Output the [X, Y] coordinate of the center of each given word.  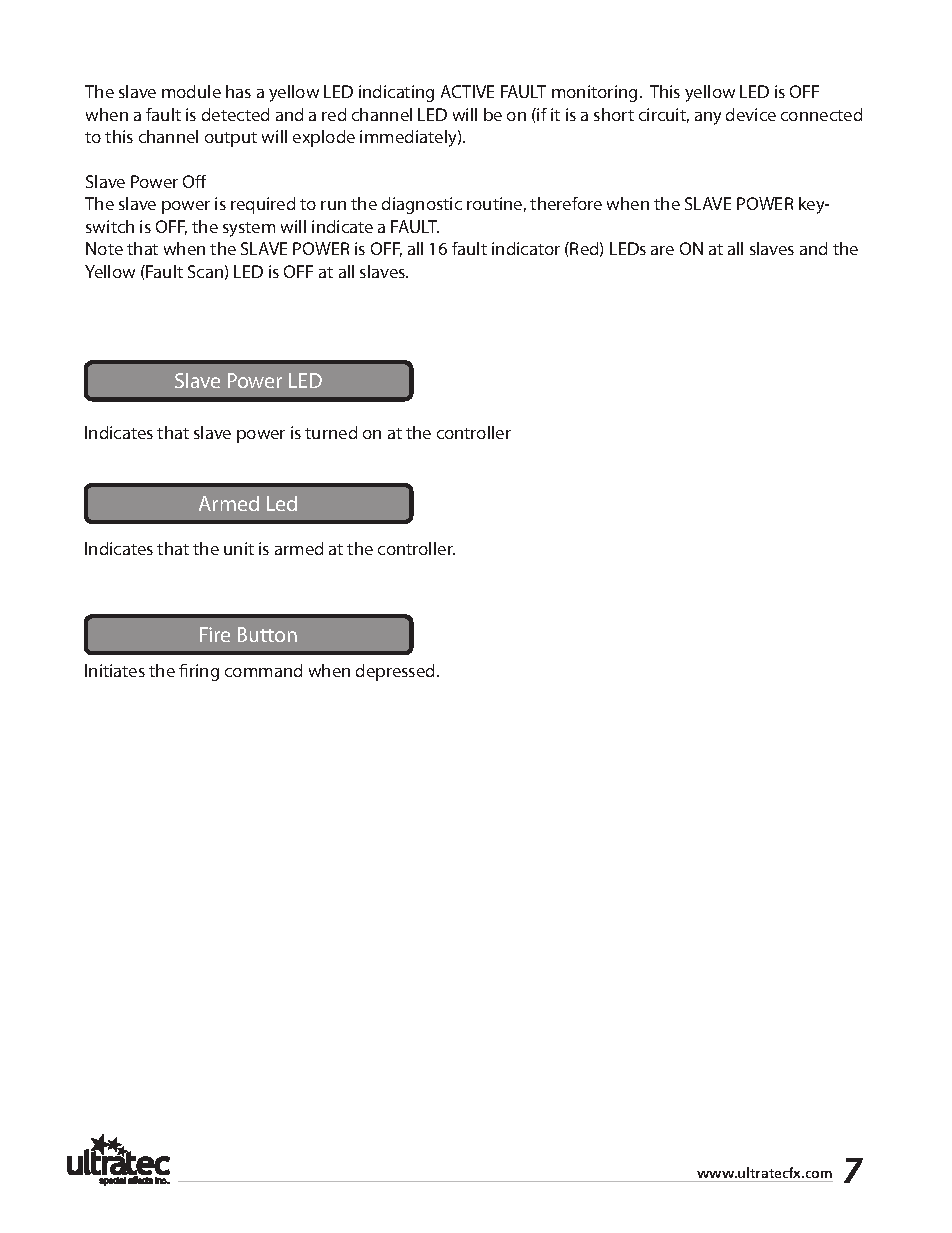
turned [331, 432]
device [751, 114]
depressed [395, 672]
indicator [526, 248]
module [191, 91]
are [662, 250]
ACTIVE [467, 91]
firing [199, 672]
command [263, 670]
